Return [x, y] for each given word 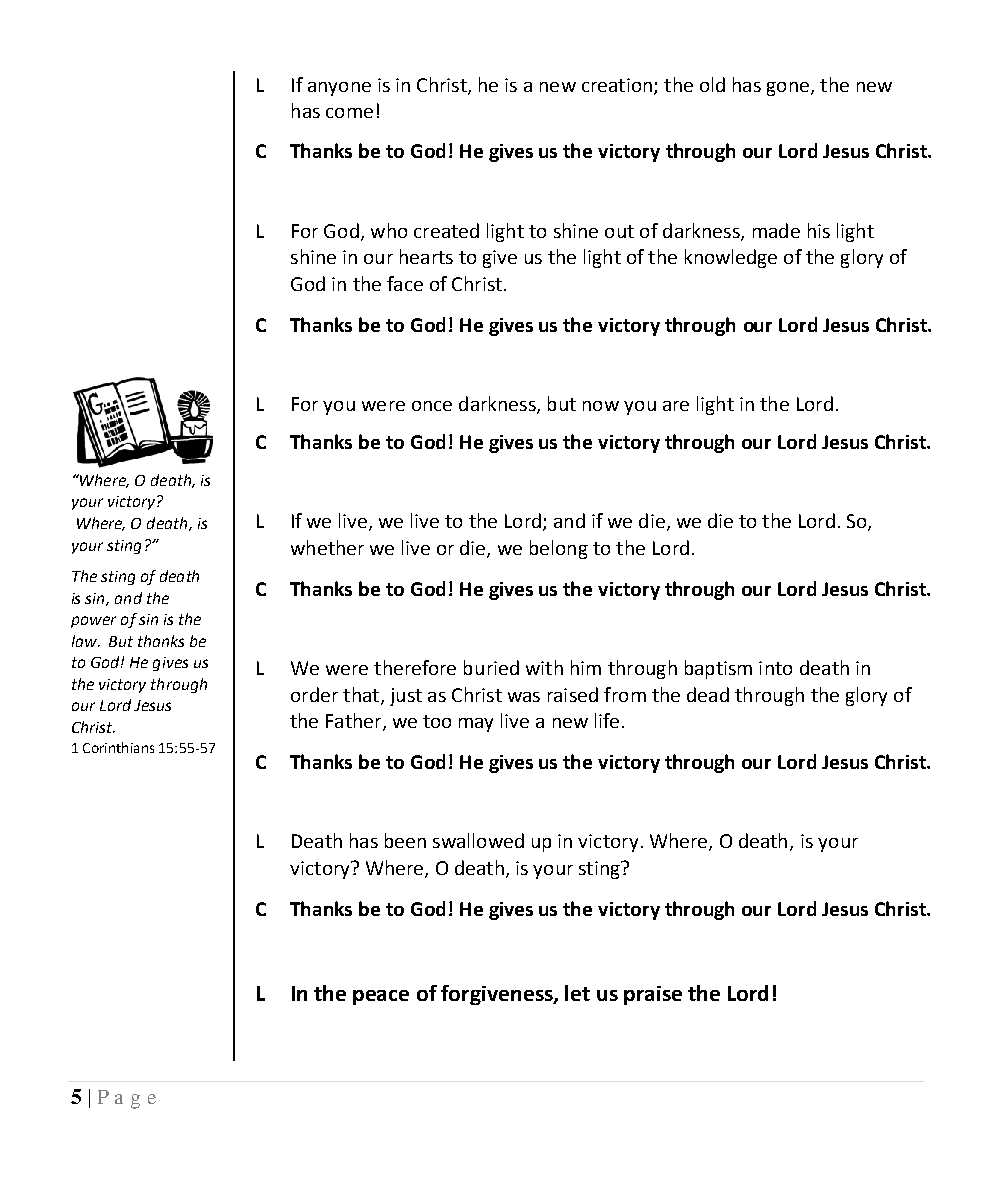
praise [653, 995]
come [349, 113]
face [405, 283]
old [712, 84]
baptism [718, 669]
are [676, 406]
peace [381, 997]
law [85, 641]
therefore [415, 667]
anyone [339, 89]
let [577, 993]
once [432, 406]
